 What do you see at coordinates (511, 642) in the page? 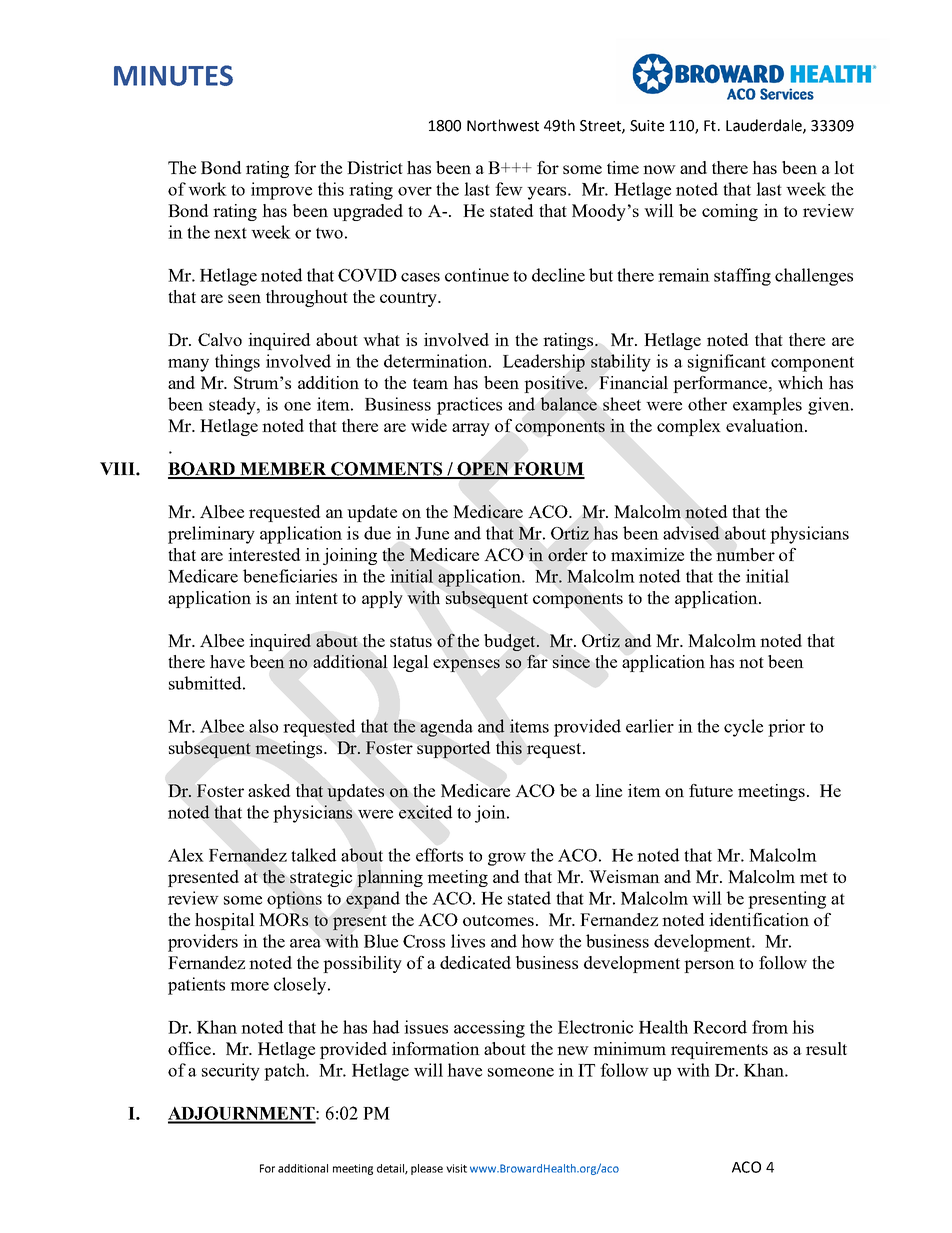
I see `budget` at bounding box center [511, 642].
